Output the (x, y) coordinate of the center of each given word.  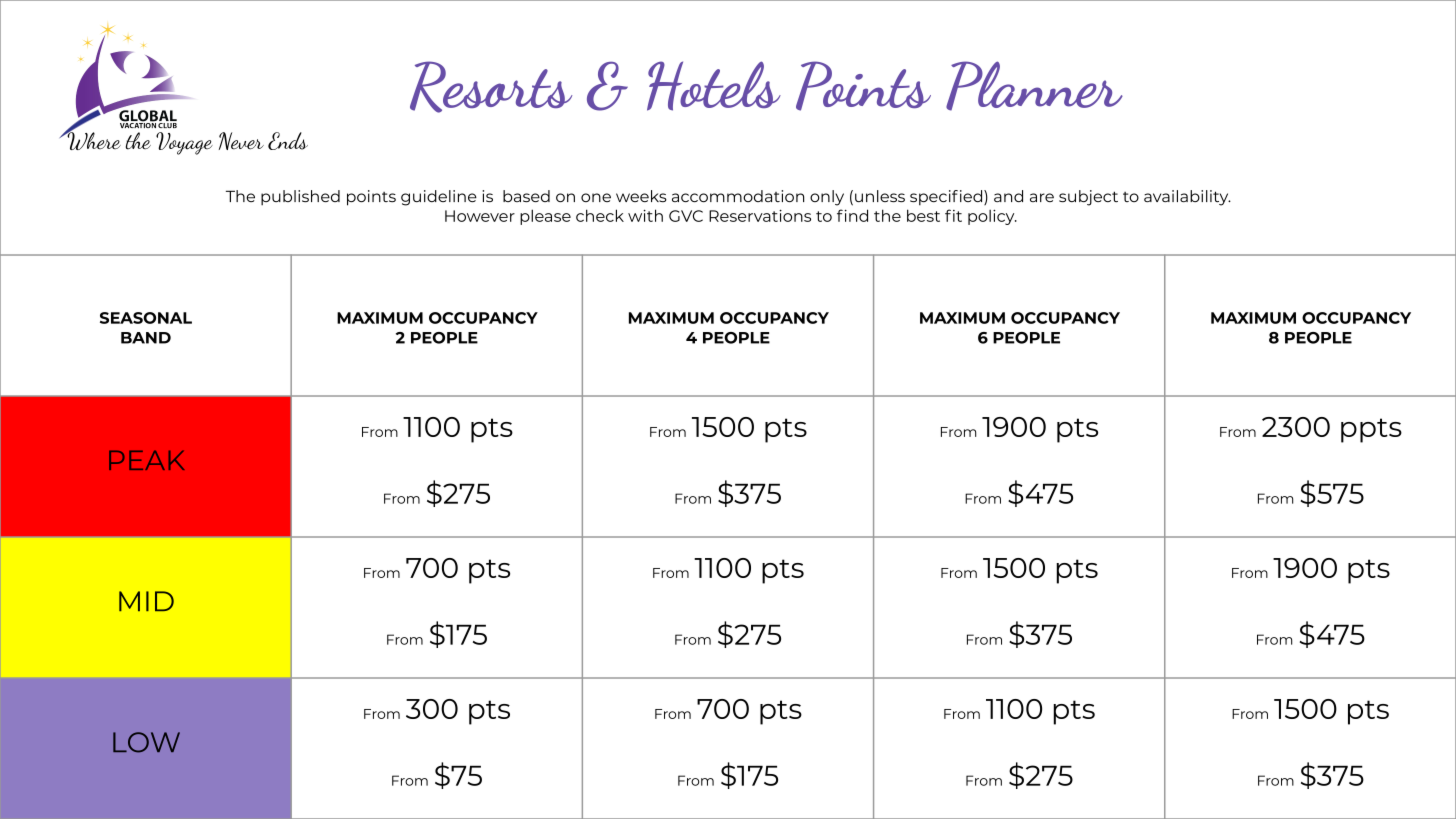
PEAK (147, 460)
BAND (146, 338)
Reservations (760, 215)
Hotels (714, 86)
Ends (288, 141)
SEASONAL (146, 318)
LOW (146, 742)
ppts (1371, 430)
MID (146, 601)
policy (992, 217)
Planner (1034, 86)
